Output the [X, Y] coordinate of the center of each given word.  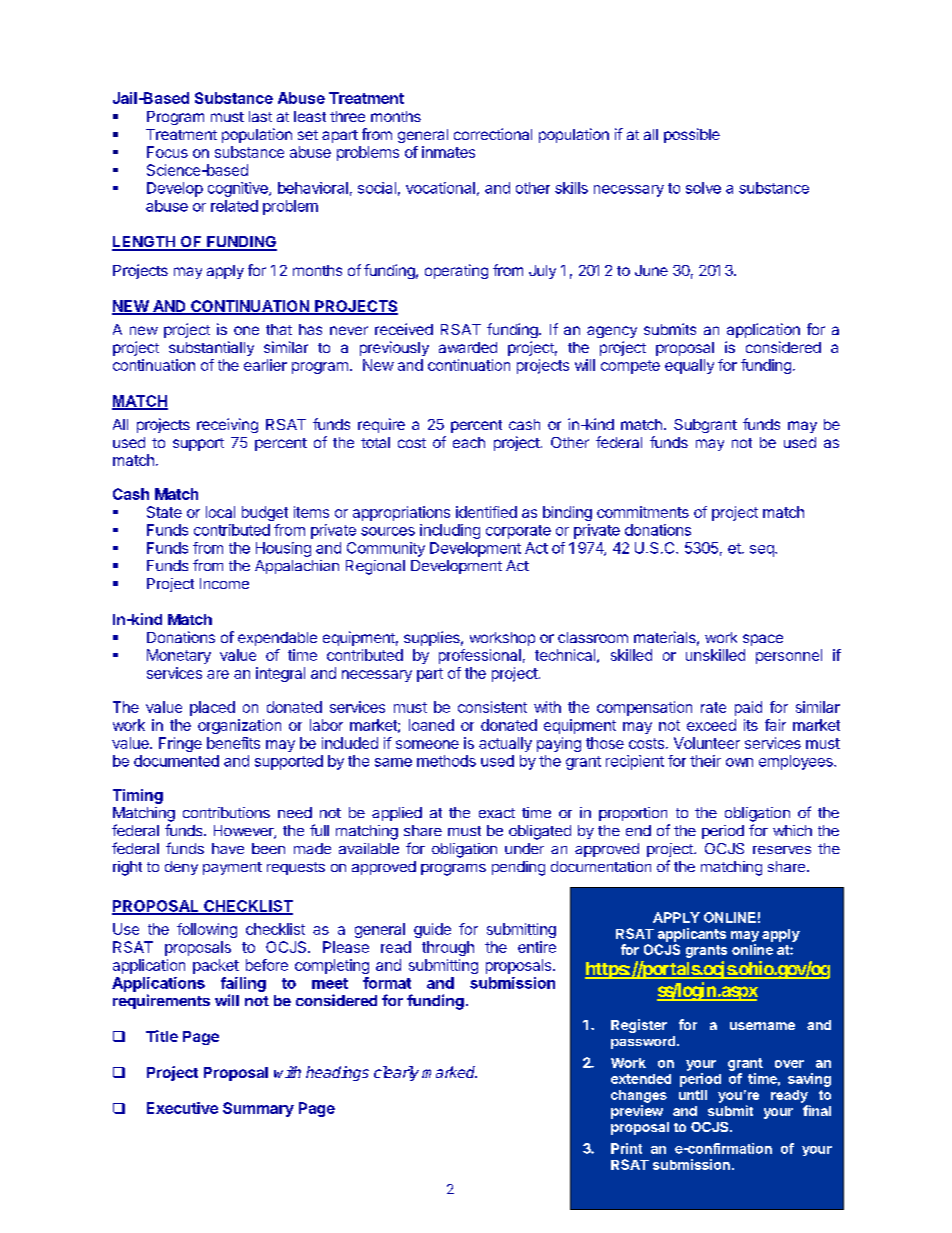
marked [449, 1072]
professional [480, 656]
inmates [448, 152]
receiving [227, 425]
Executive [182, 1108]
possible [692, 135]
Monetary [179, 656]
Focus [167, 152]
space [763, 640]
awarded [468, 347]
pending [518, 868]
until [693, 1095]
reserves [782, 850]
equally [689, 366]
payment [232, 868]
